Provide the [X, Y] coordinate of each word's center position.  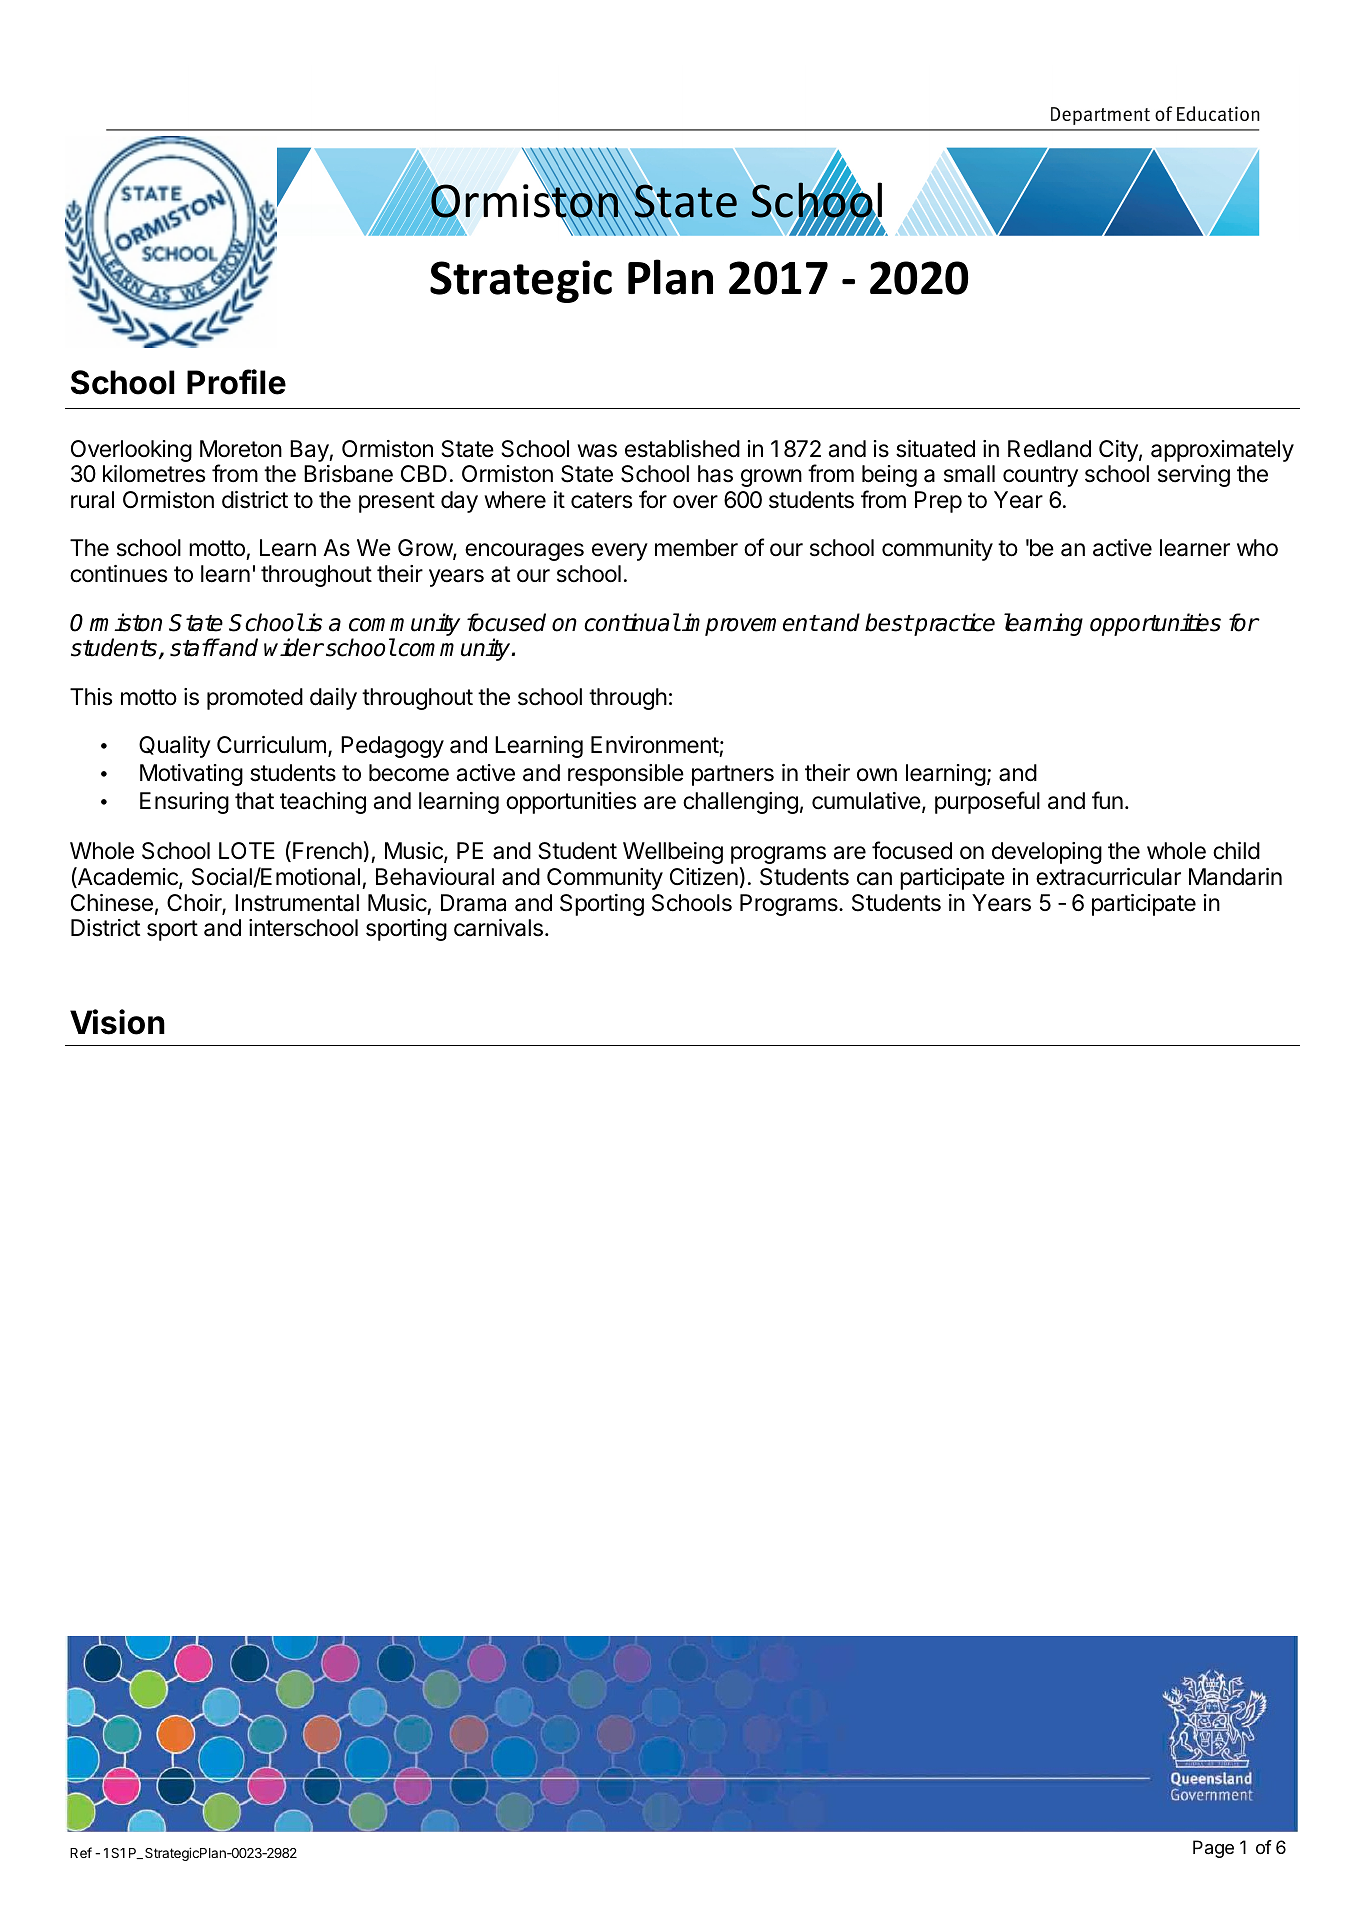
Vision [117, 1022]
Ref [81, 1852]
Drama [473, 903]
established [682, 449]
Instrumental [297, 903]
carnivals [498, 928]
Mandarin [1235, 877]
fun [1107, 800]
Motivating [191, 775]
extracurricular [1108, 877]
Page [1213, 1849]
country [1040, 476]
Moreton [241, 449]
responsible [626, 775]
